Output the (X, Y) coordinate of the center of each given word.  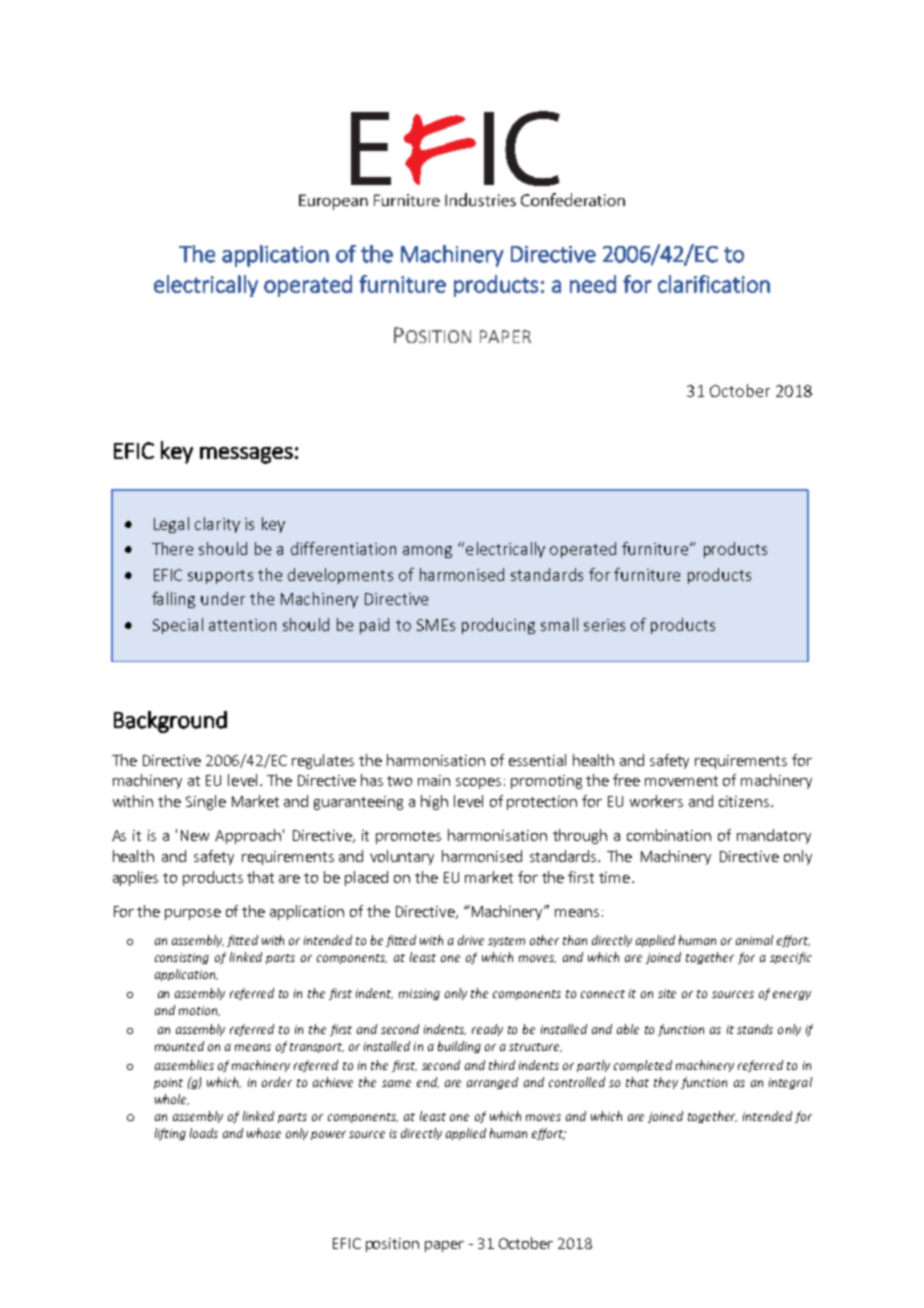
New (195, 835)
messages (246, 455)
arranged (492, 1083)
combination (669, 835)
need (593, 284)
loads (204, 1133)
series (604, 625)
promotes (408, 837)
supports (220, 577)
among (427, 552)
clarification (714, 284)
